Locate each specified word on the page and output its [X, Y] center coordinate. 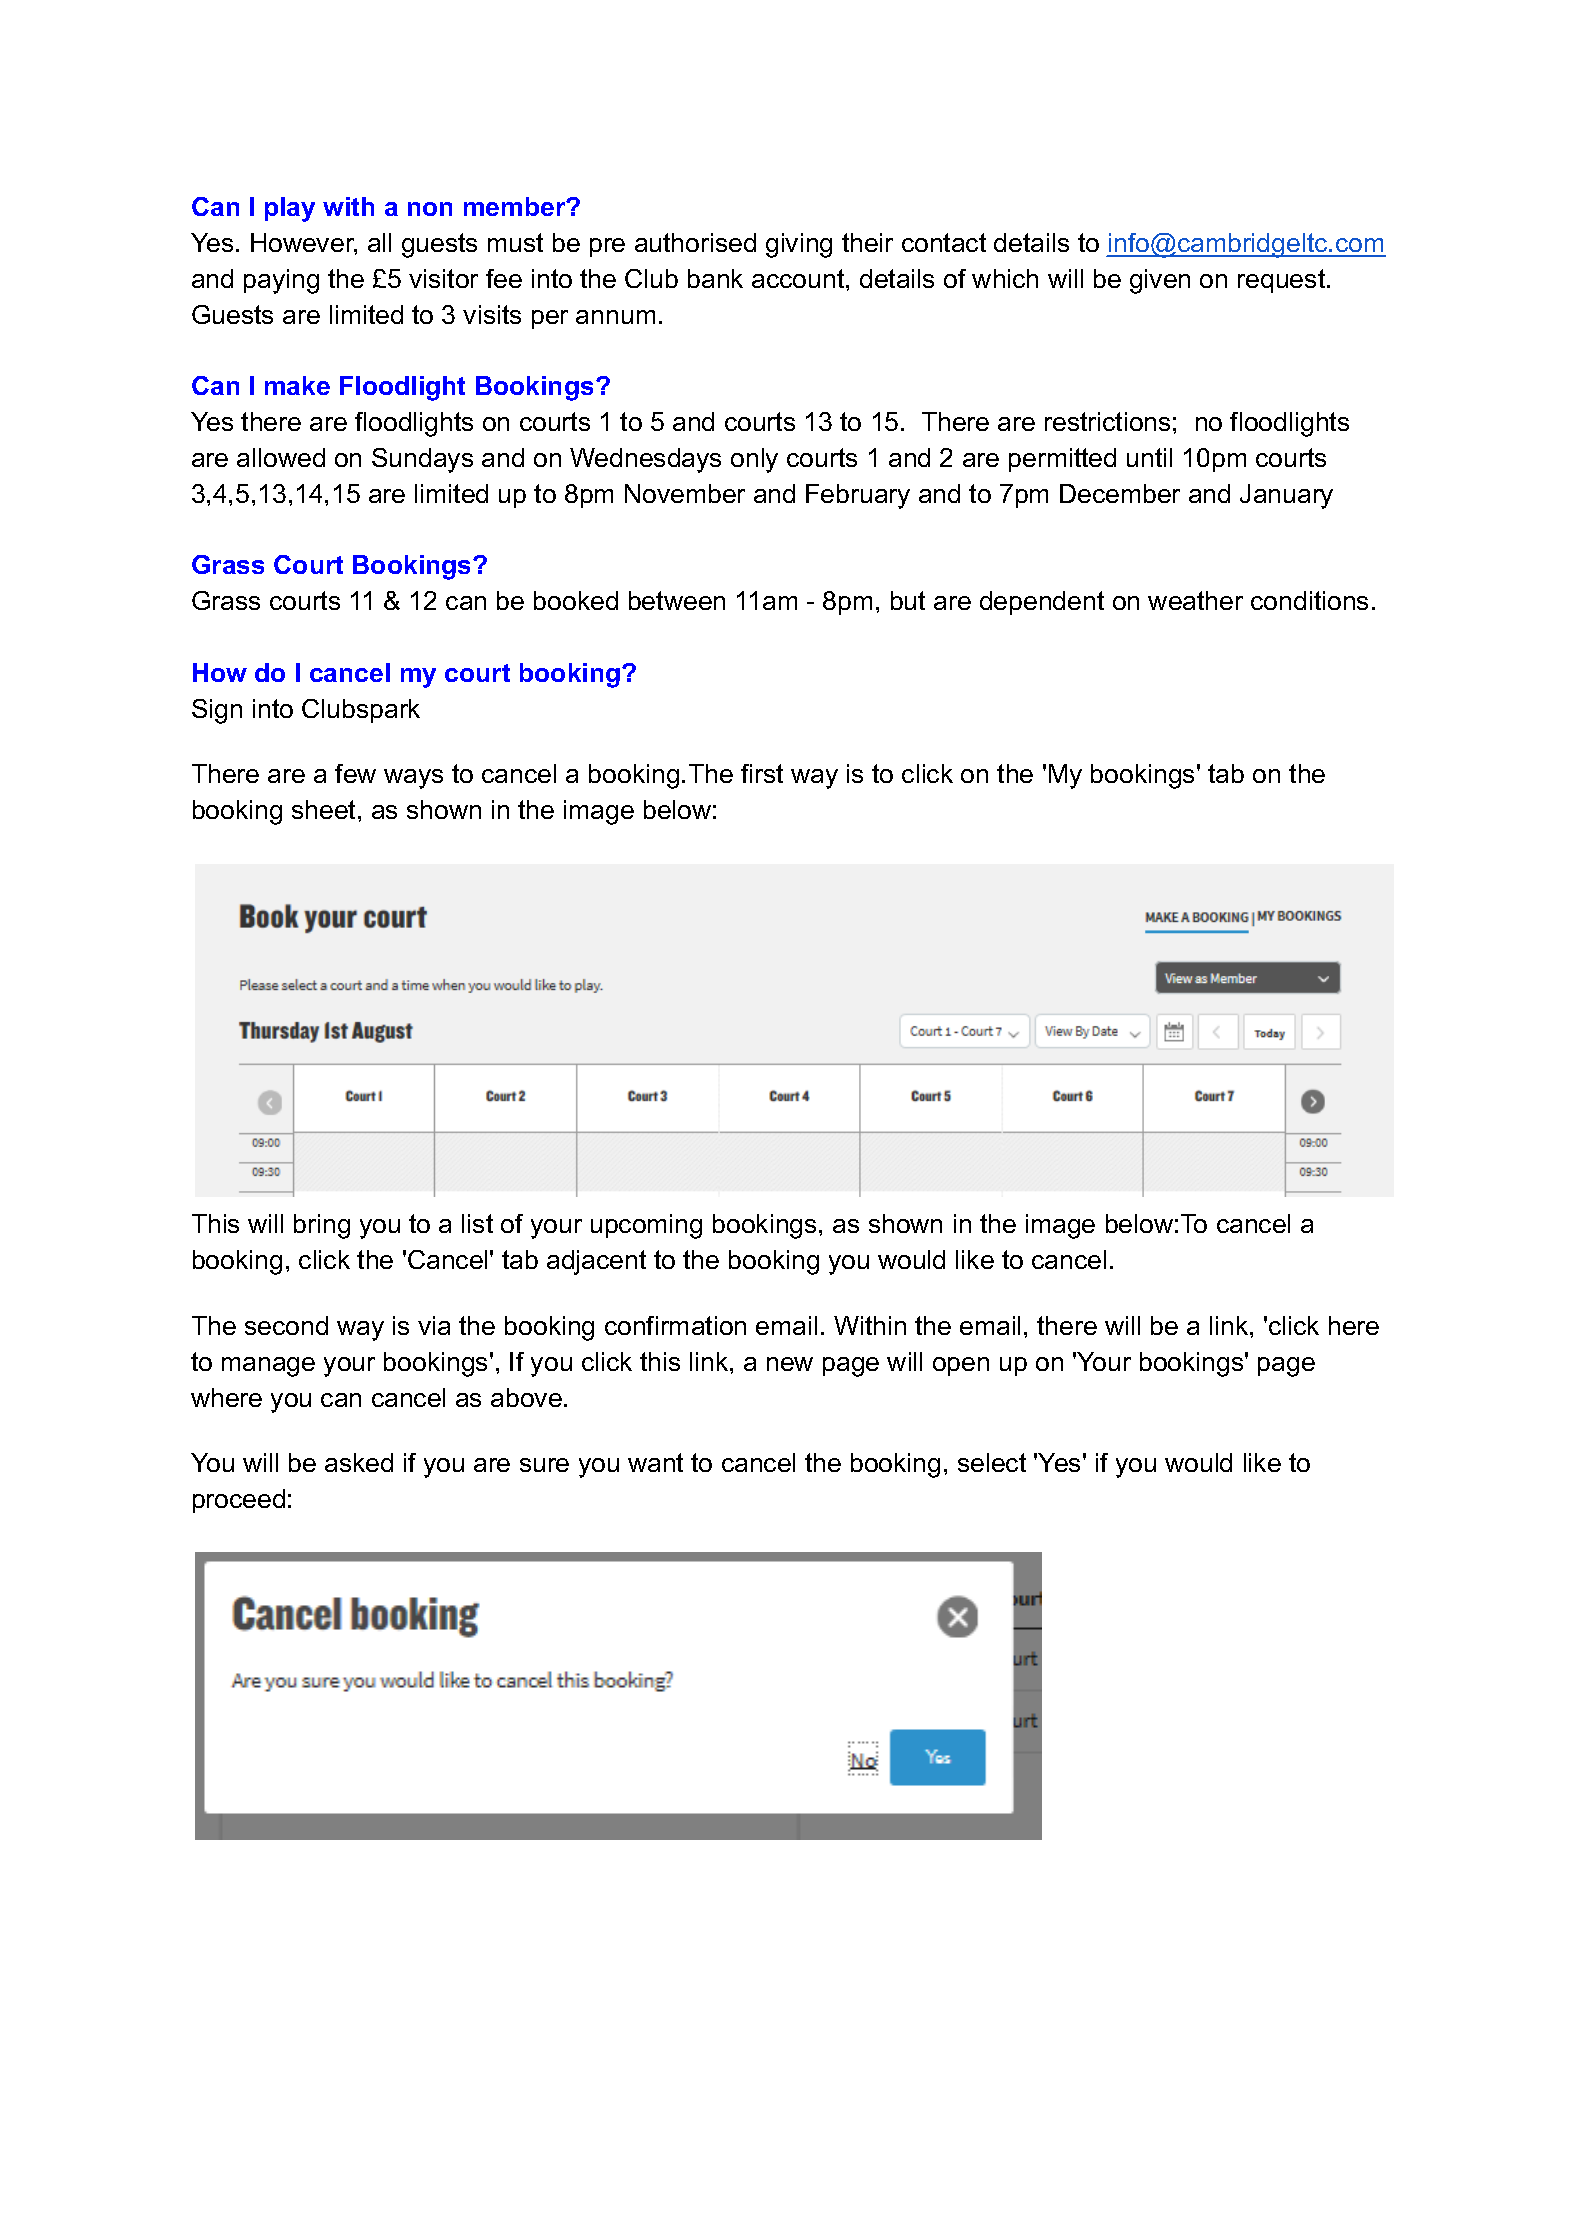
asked [359, 1462]
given [1160, 281]
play [290, 209]
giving [799, 245]
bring [322, 1226]
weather [1195, 600]
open [961, 1366]
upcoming [646, 1226]
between [677, 600]
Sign [217, 711]
